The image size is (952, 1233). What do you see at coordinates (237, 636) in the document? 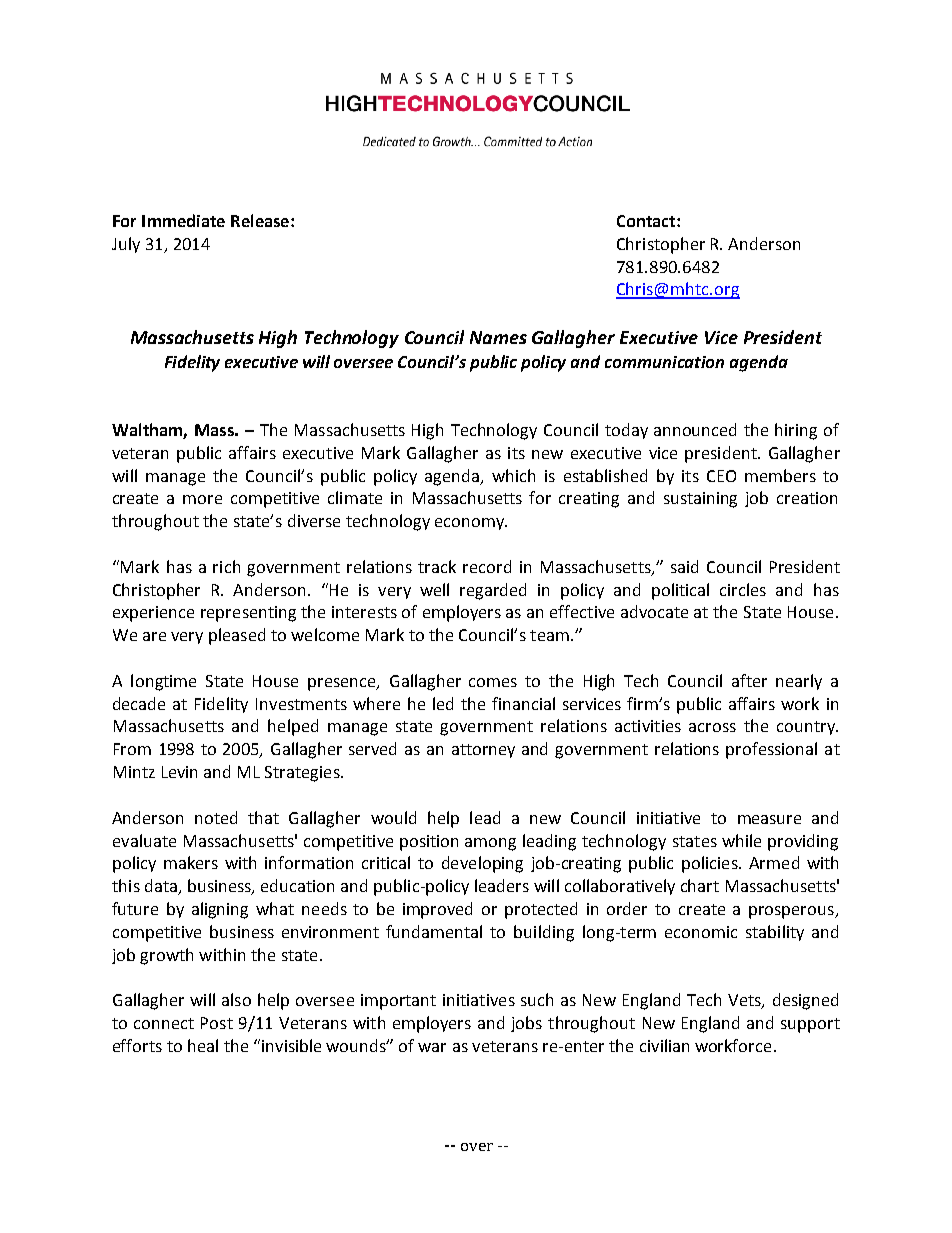
I see `pleased` at bounding box center [237, 636].
